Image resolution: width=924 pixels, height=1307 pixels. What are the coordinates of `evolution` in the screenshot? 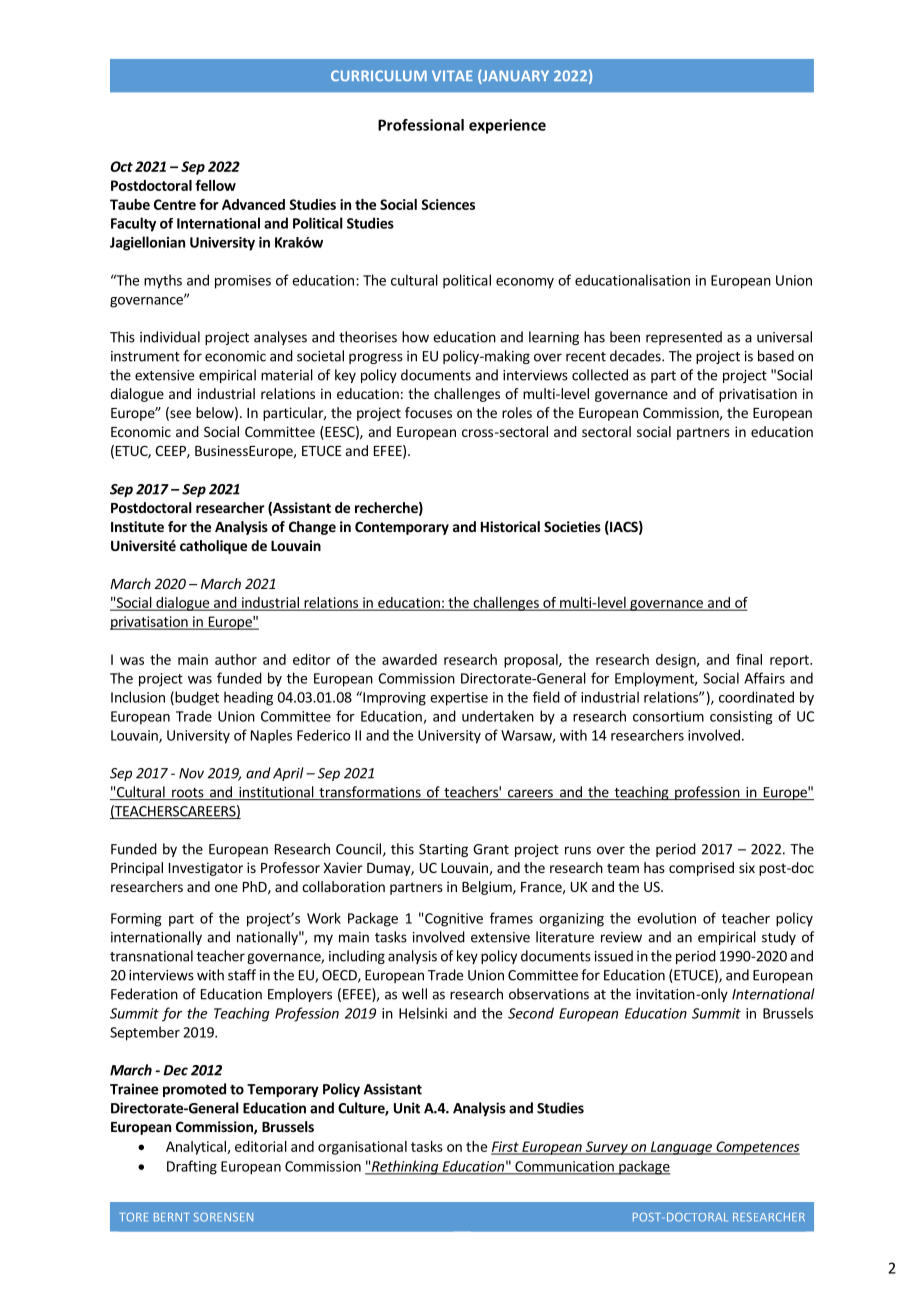 It's located at (666, 918).
